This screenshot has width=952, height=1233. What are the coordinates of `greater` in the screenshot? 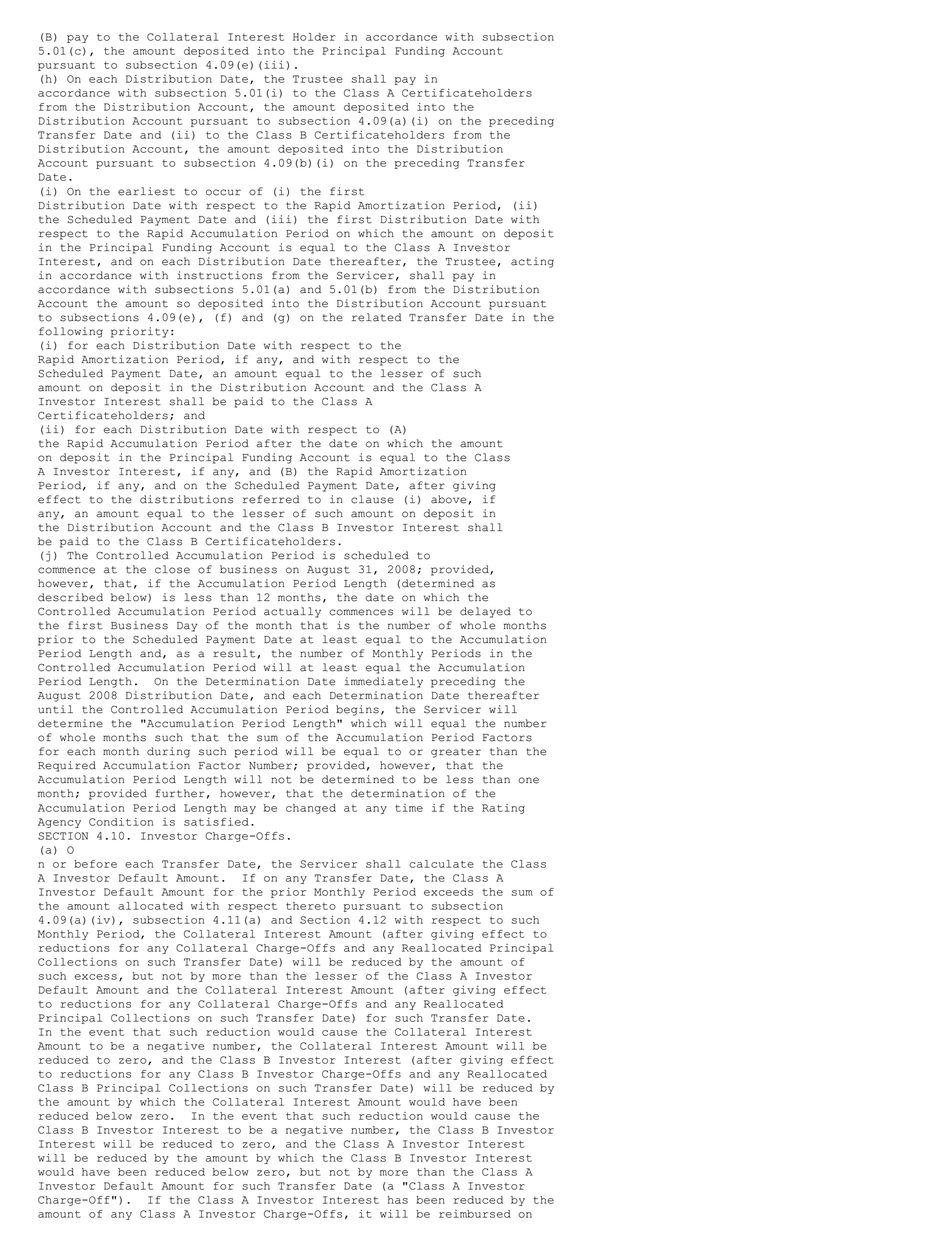 It's located at (456, 753).
